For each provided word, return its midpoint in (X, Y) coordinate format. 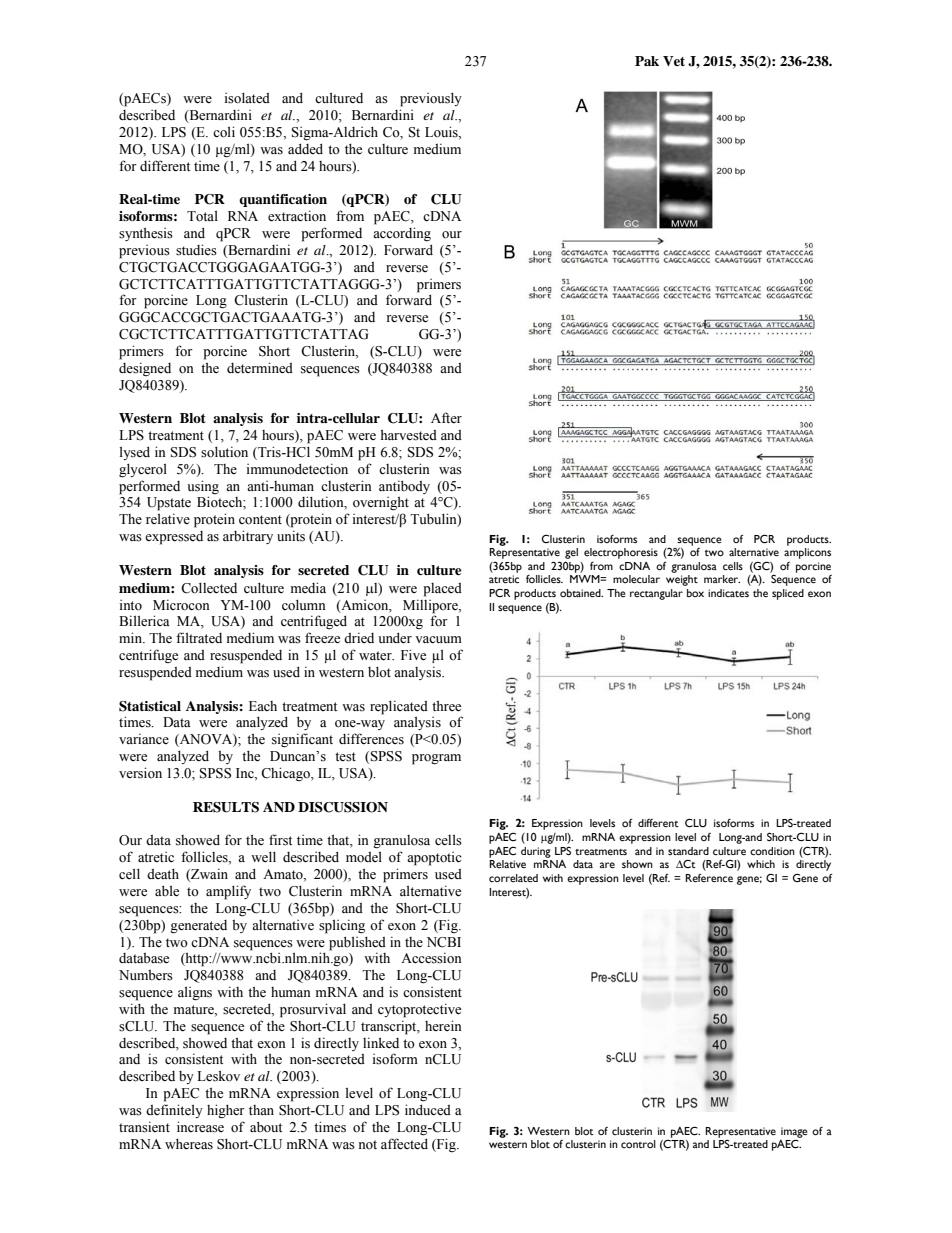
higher (226, 1111)
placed (442, 590)
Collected (209, 588)
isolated (247, 98)
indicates (728, 593)
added (305, 148)
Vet (674, 61)
